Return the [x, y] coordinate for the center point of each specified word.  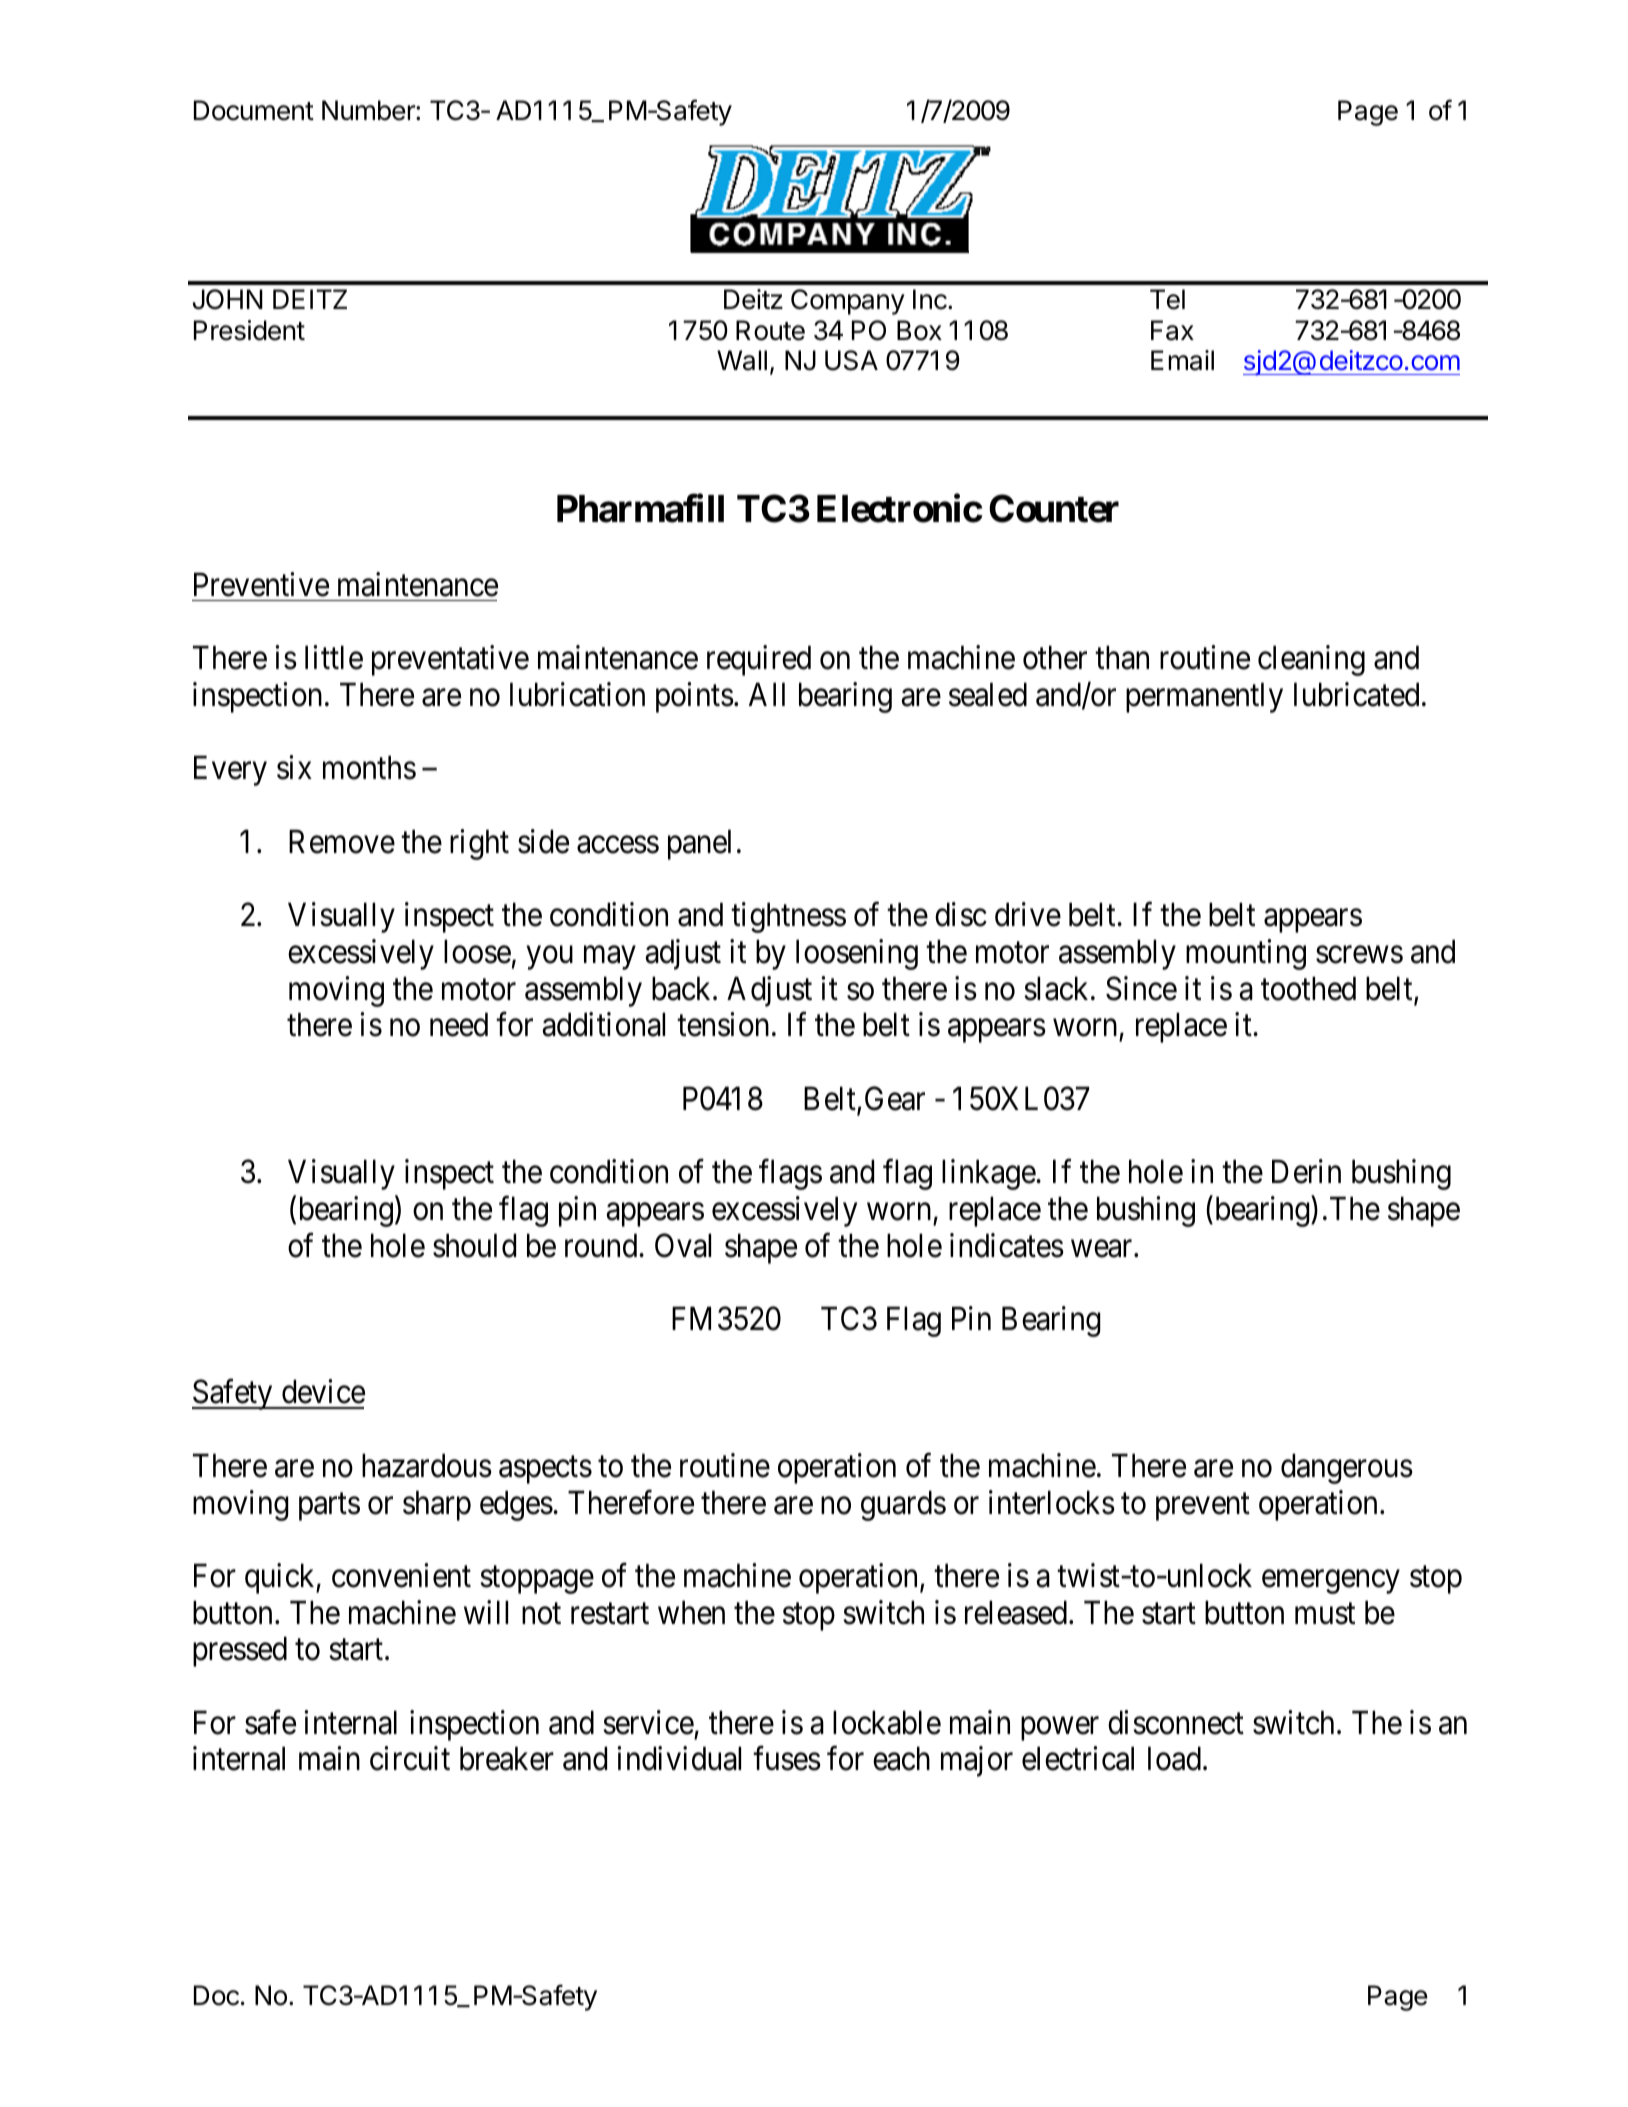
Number [369, 110]
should [474, 1245]
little [334, 657]
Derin [1306, 1171]
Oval [683, 1245]
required [759, 660]
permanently [1204, 697]
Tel [1167, 299]
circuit [410, 1759]
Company [848, 302]
